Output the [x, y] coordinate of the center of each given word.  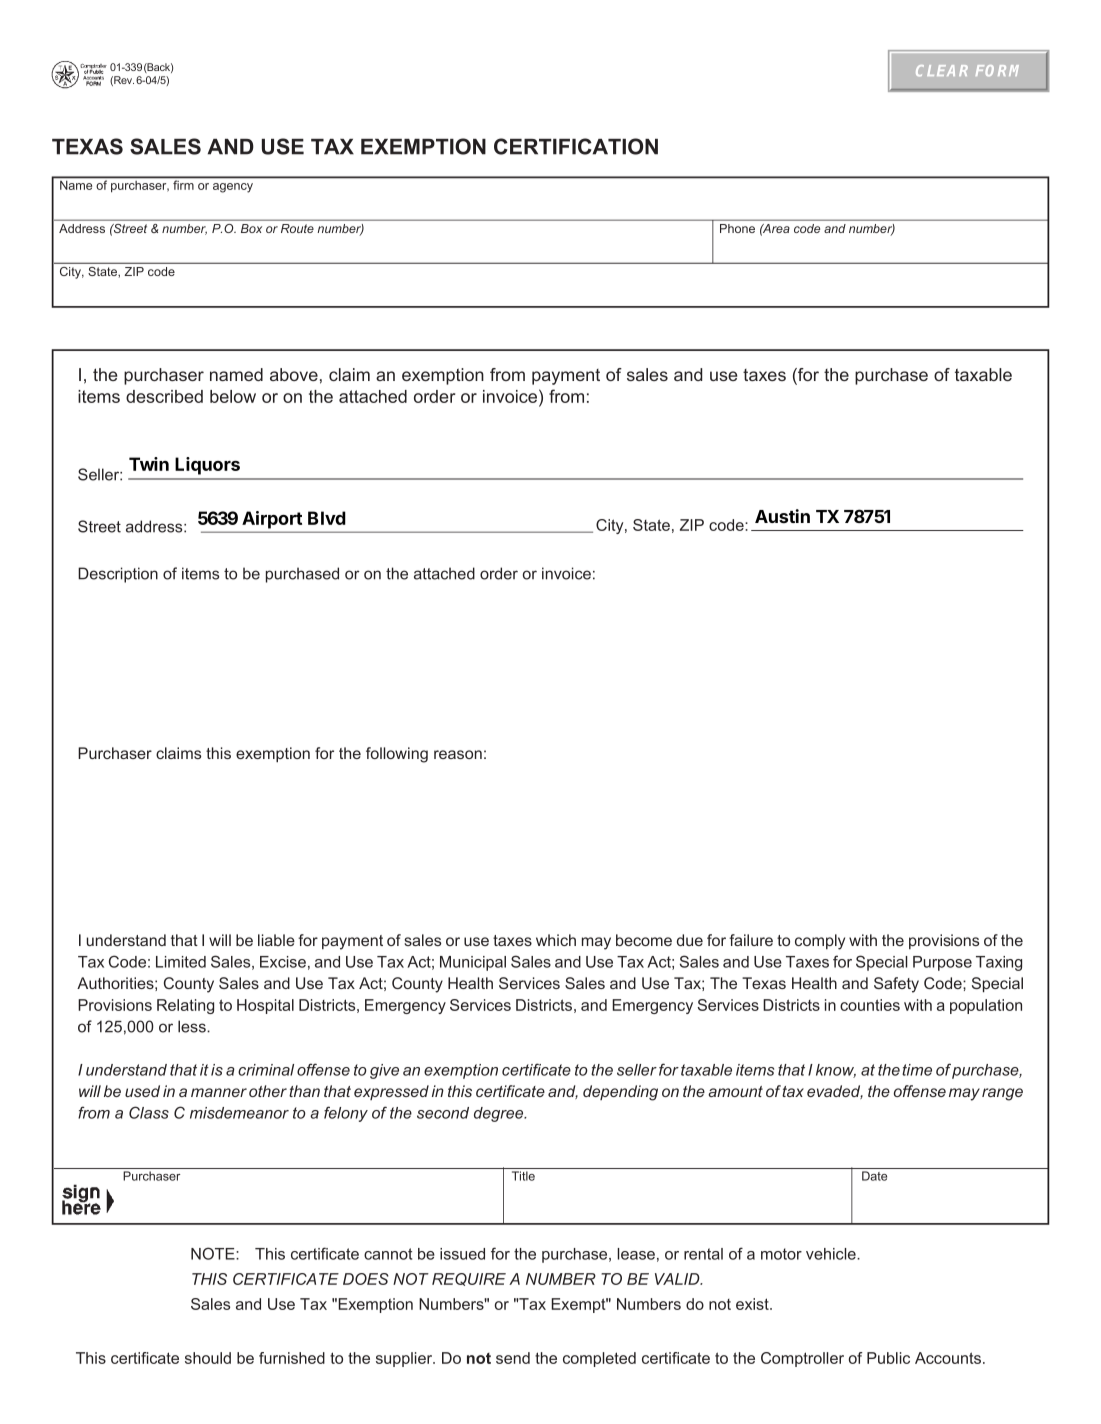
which [556, 940]
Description [118, 575]
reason [458, 754]
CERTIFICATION [576, 146]
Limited [181, 962]
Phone [737, 228]
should [208, 1358]
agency [233, 188]
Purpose [942, 963]
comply [820, 942]
